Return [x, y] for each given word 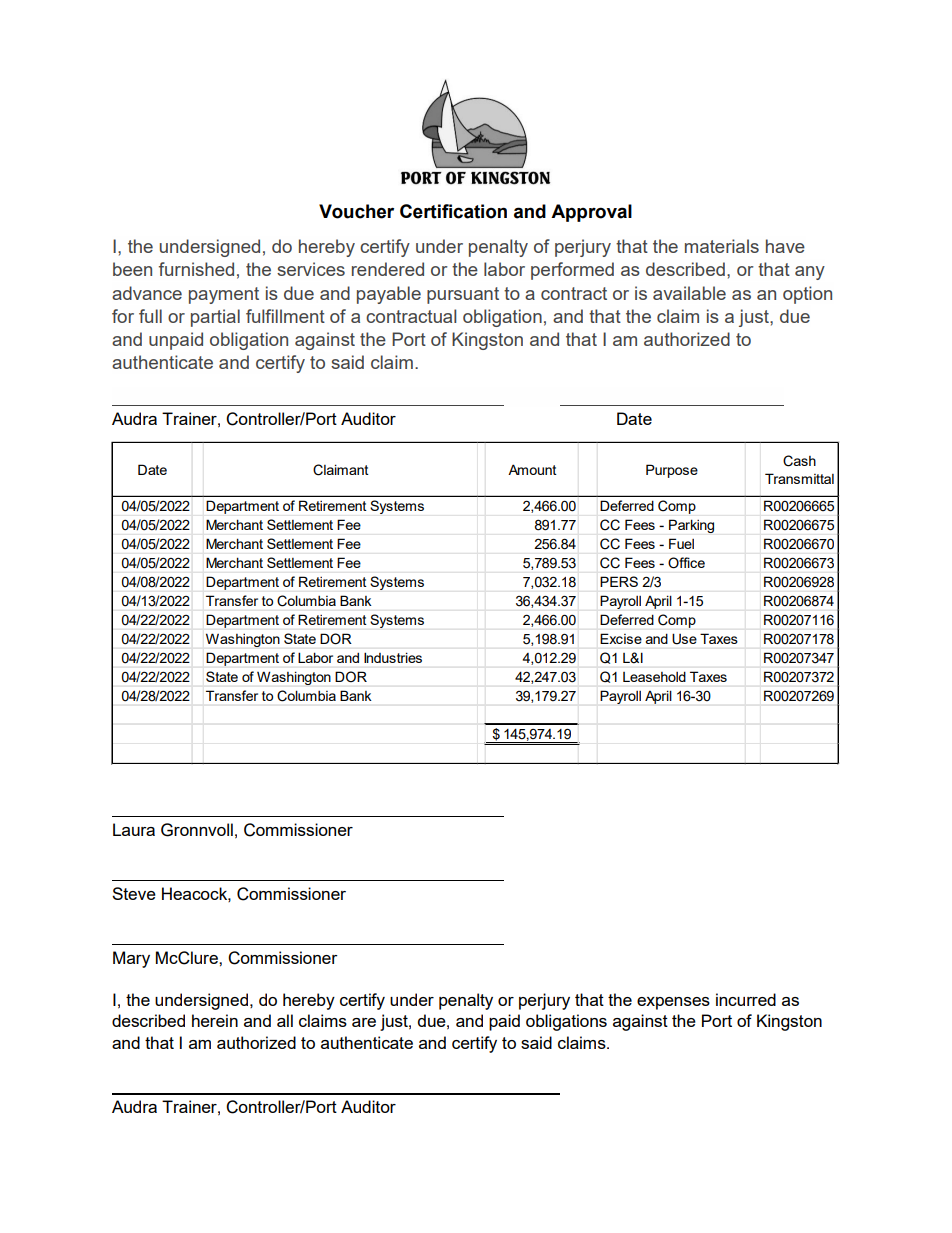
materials [722, 246]
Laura [134, 829]
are [364, 1022]
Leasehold [654, 677]
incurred [746, 999]
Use [685, 639]
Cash [799, 461]
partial [215, 318]
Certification [453, 211]
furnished [196, 269]
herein [215, 1020]
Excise [621, 639]
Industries [393, 658]
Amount [532, 469]
